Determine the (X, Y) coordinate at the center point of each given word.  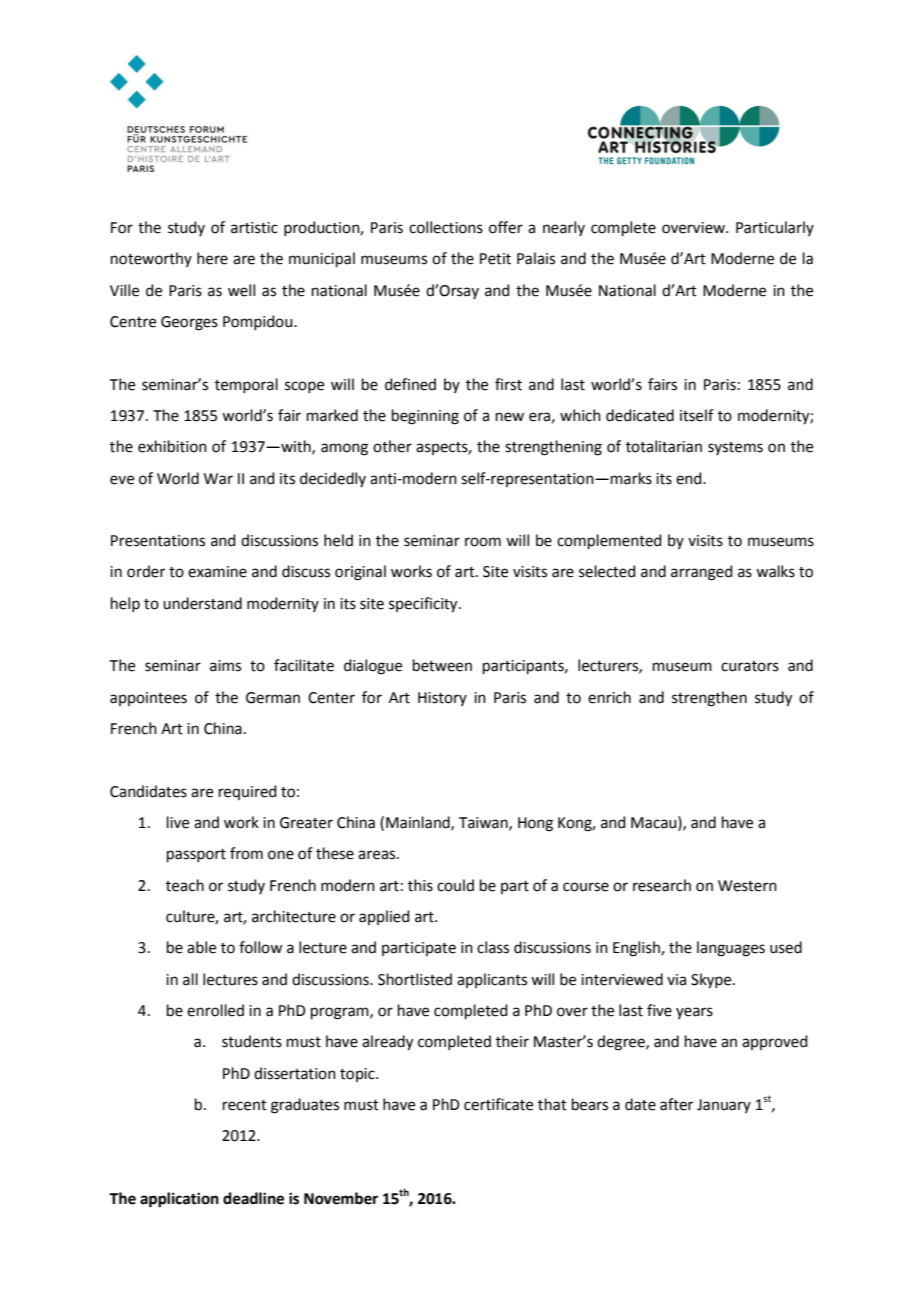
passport (196, 855)
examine (217, 572)
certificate (498, 1104)
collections (446, 227)
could (455, 885)
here (212, 258)
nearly (564, 228)
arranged (702, 573)
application (179, 1200)
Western (747, 886)
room (483, 542)
